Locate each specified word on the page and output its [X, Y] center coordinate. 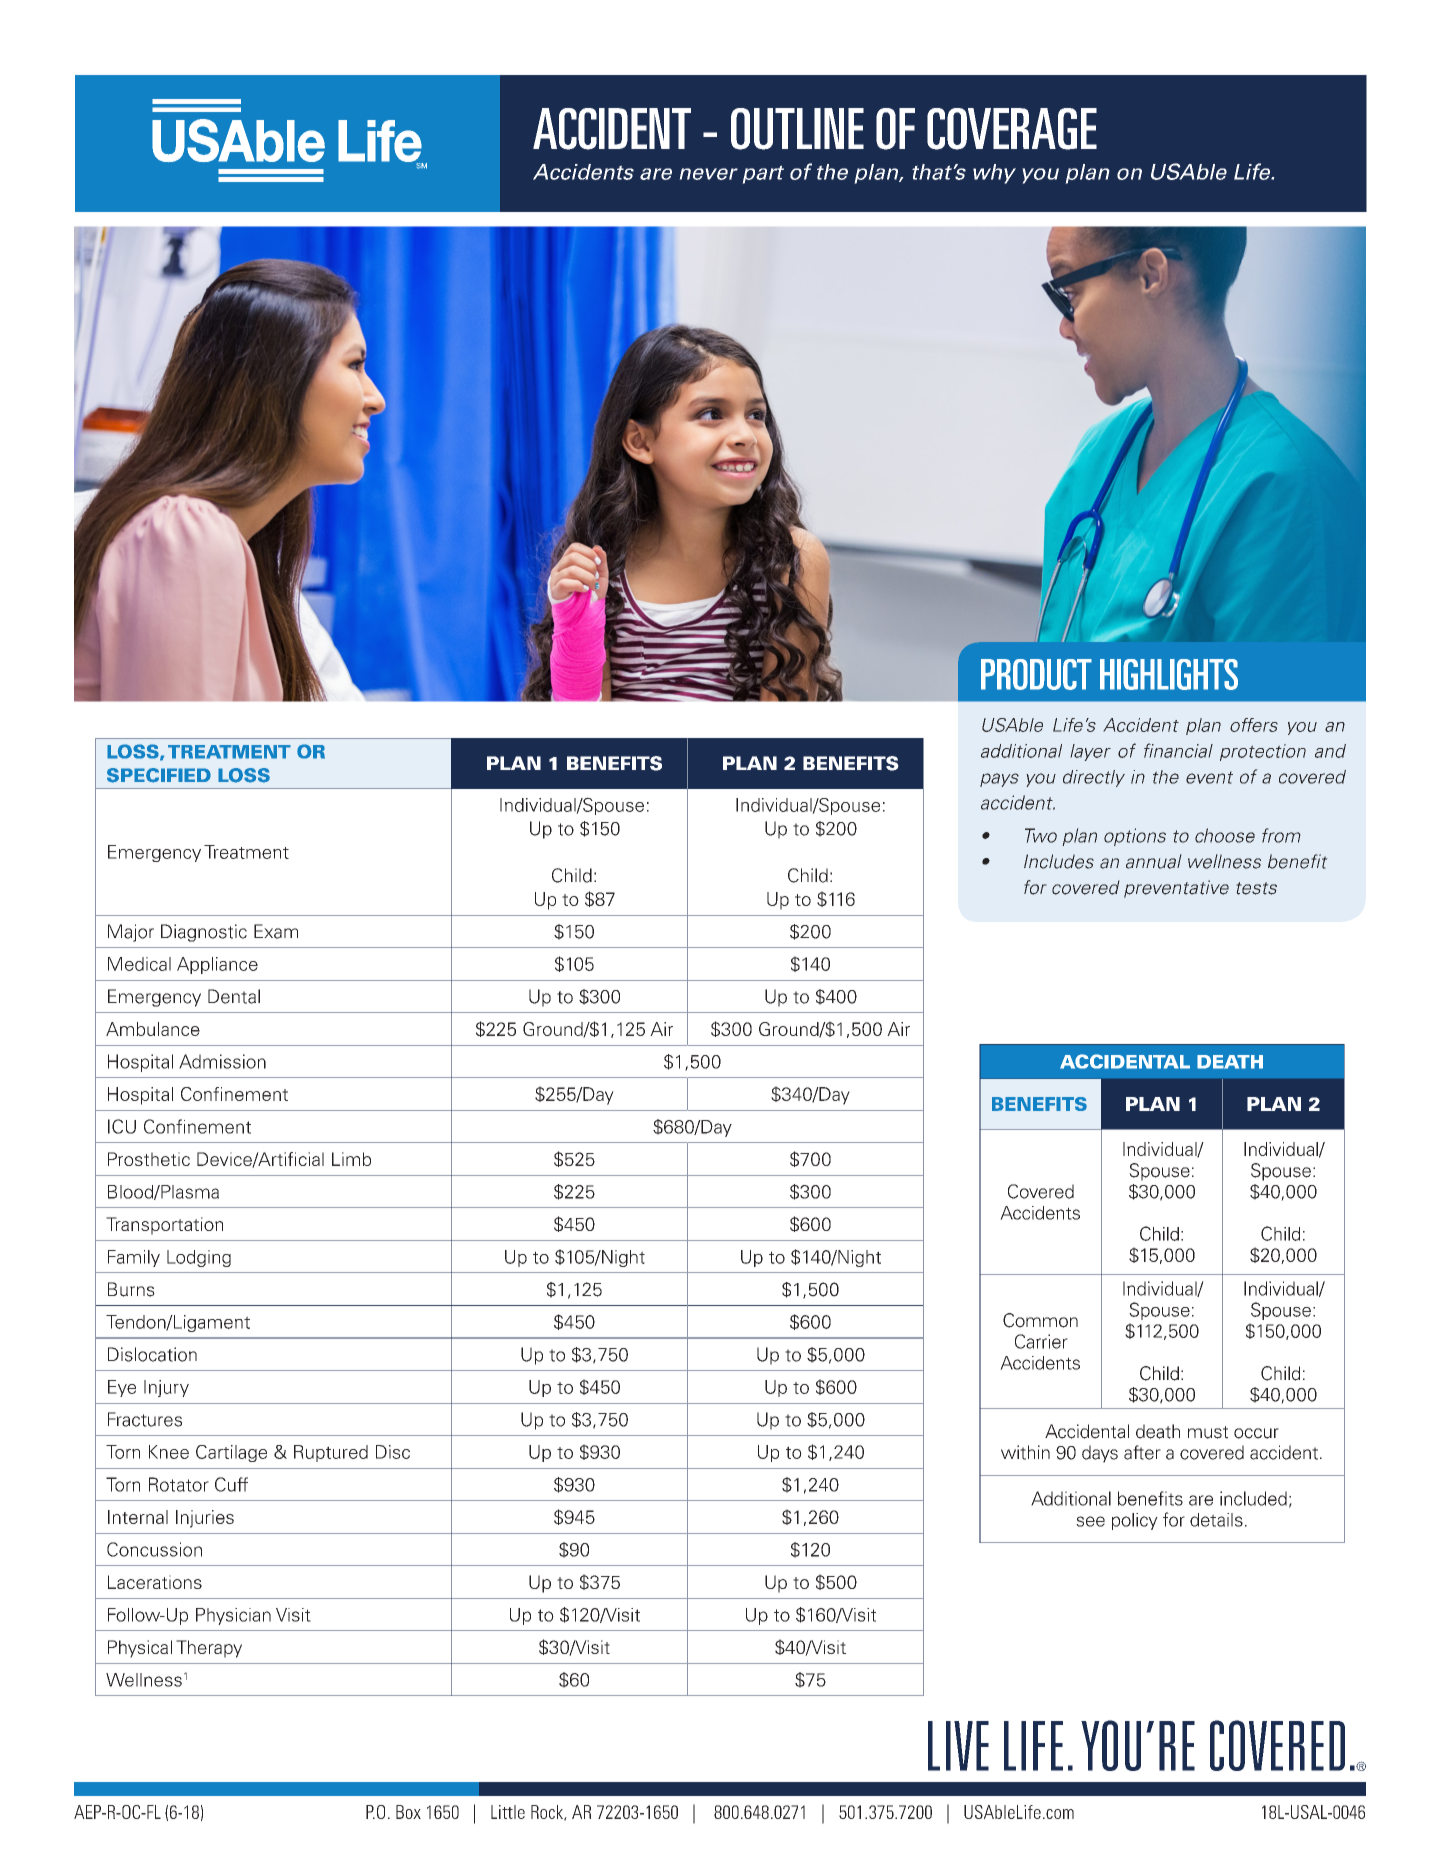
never [708, 174]
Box [408, 1812]
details [1216, 1520]
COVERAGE [1012, 129]
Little [508, 1812]
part [763, 174]
